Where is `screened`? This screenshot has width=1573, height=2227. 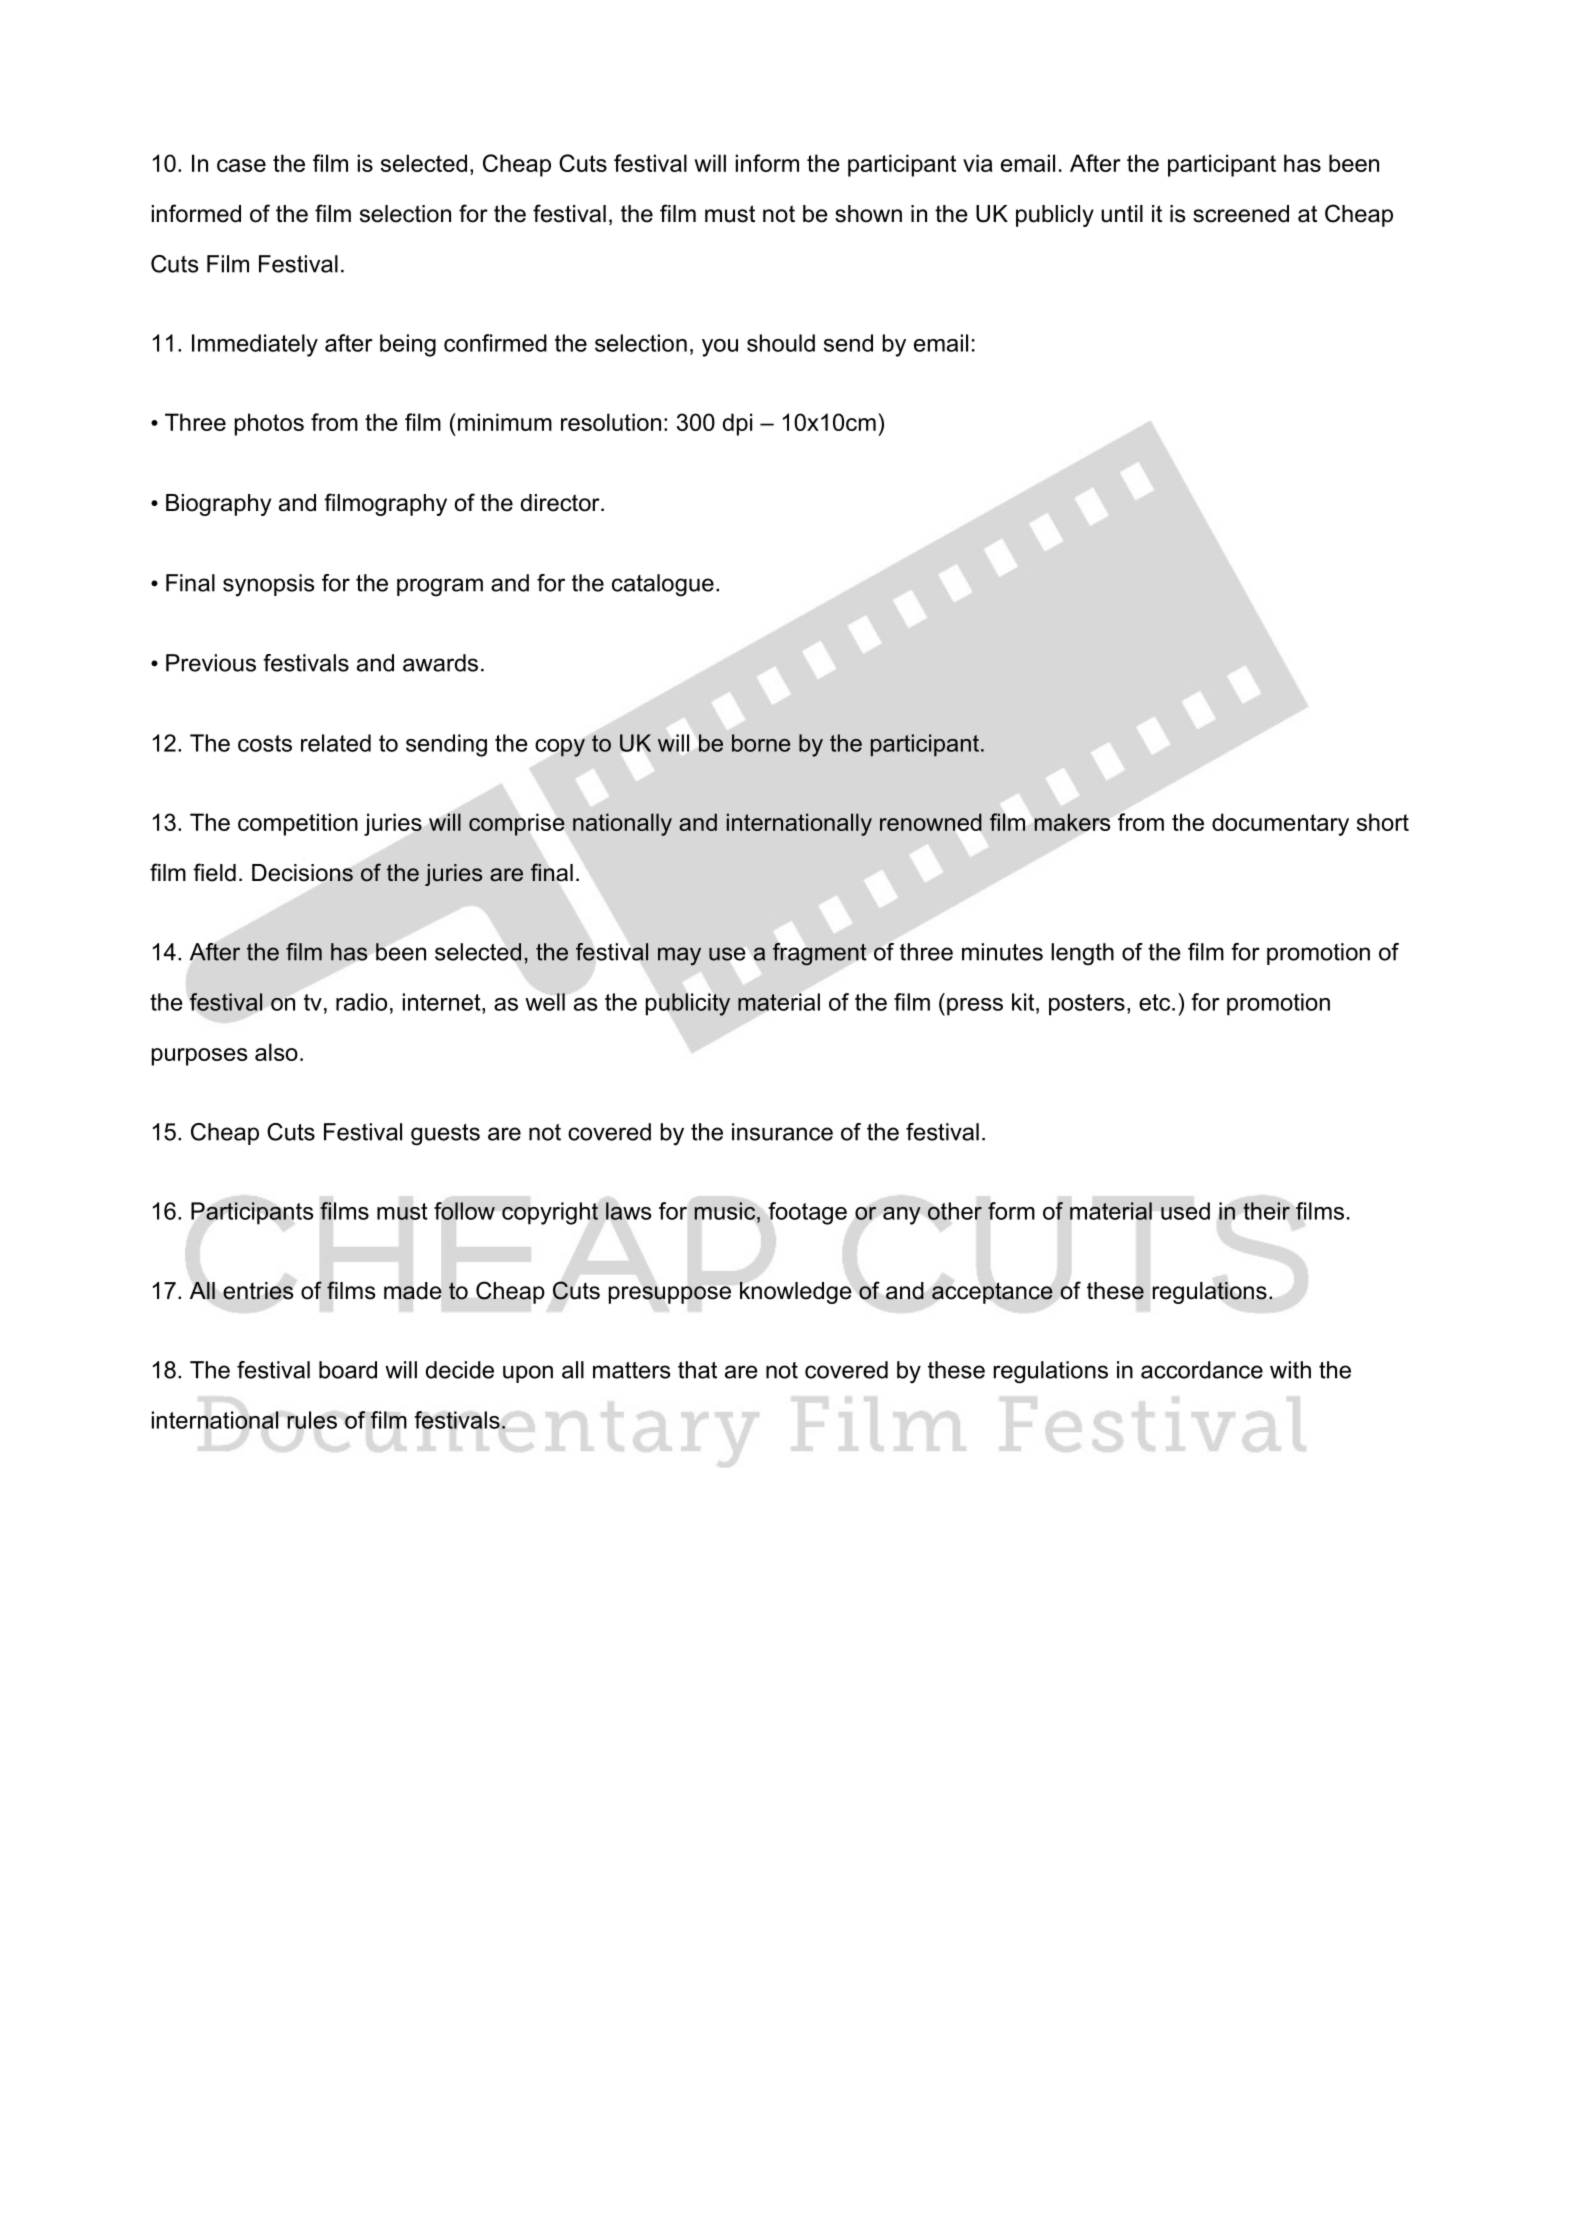
screened is located at coordinates (1241, 214).
